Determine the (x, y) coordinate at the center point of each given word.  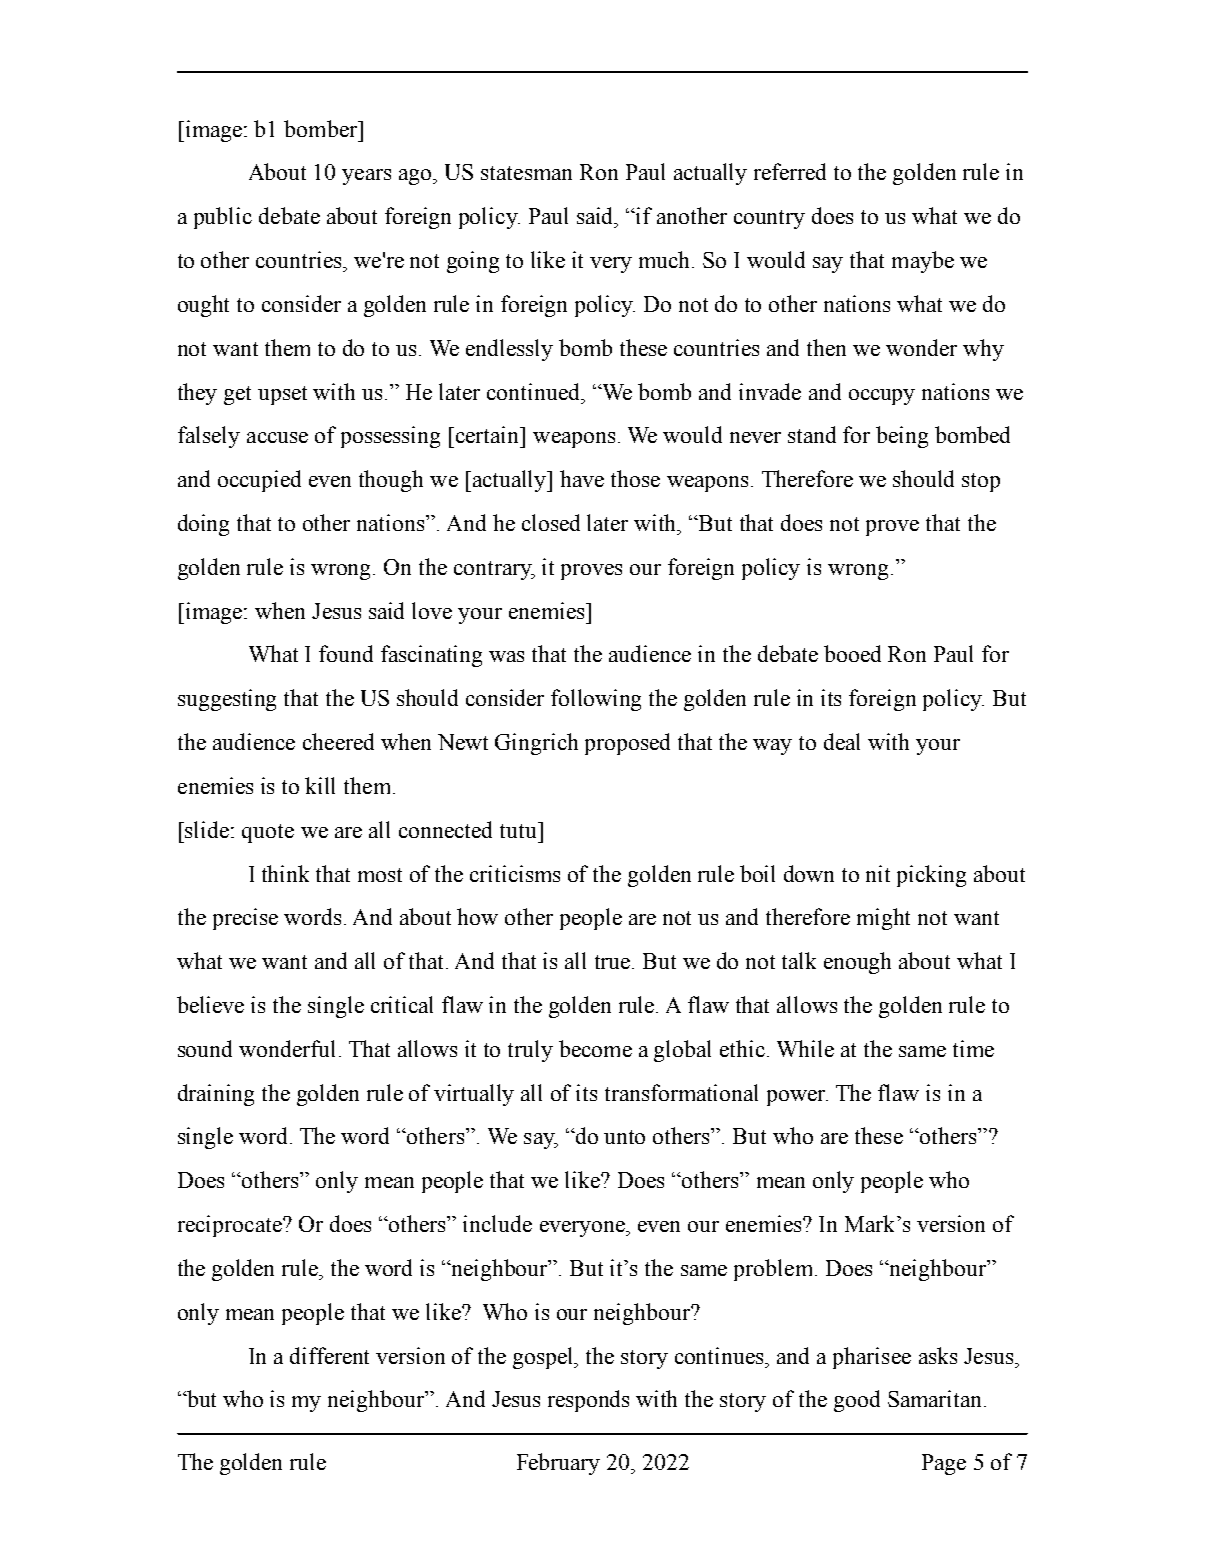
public (223, 218)
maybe (923, 262)
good (857, 1401)
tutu (519, 830)
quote (268, 833)
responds (588, 1401)
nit (878, 873)
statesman (526, 173)
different (329, 1355)
